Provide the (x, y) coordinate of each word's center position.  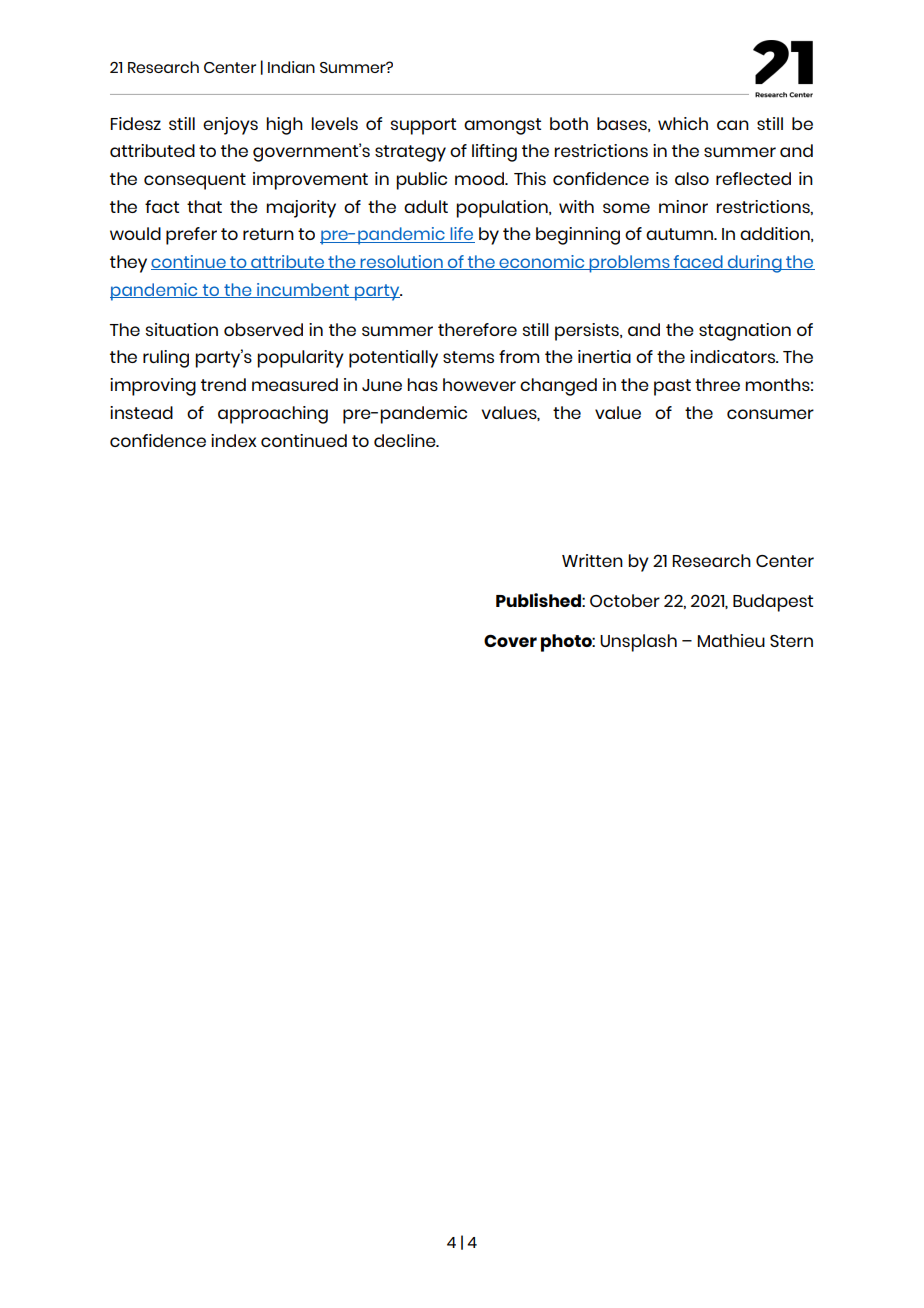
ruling (166, 359)
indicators (734, 356)
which (683, 123)
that (204, 206)
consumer (770, 414)
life (461, 235)
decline (406, 440)
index (234, 440)
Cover (510, 640)
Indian (291, 67)
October (625, 600)
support (423, 126)
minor (683, 206)
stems (468, 357)
